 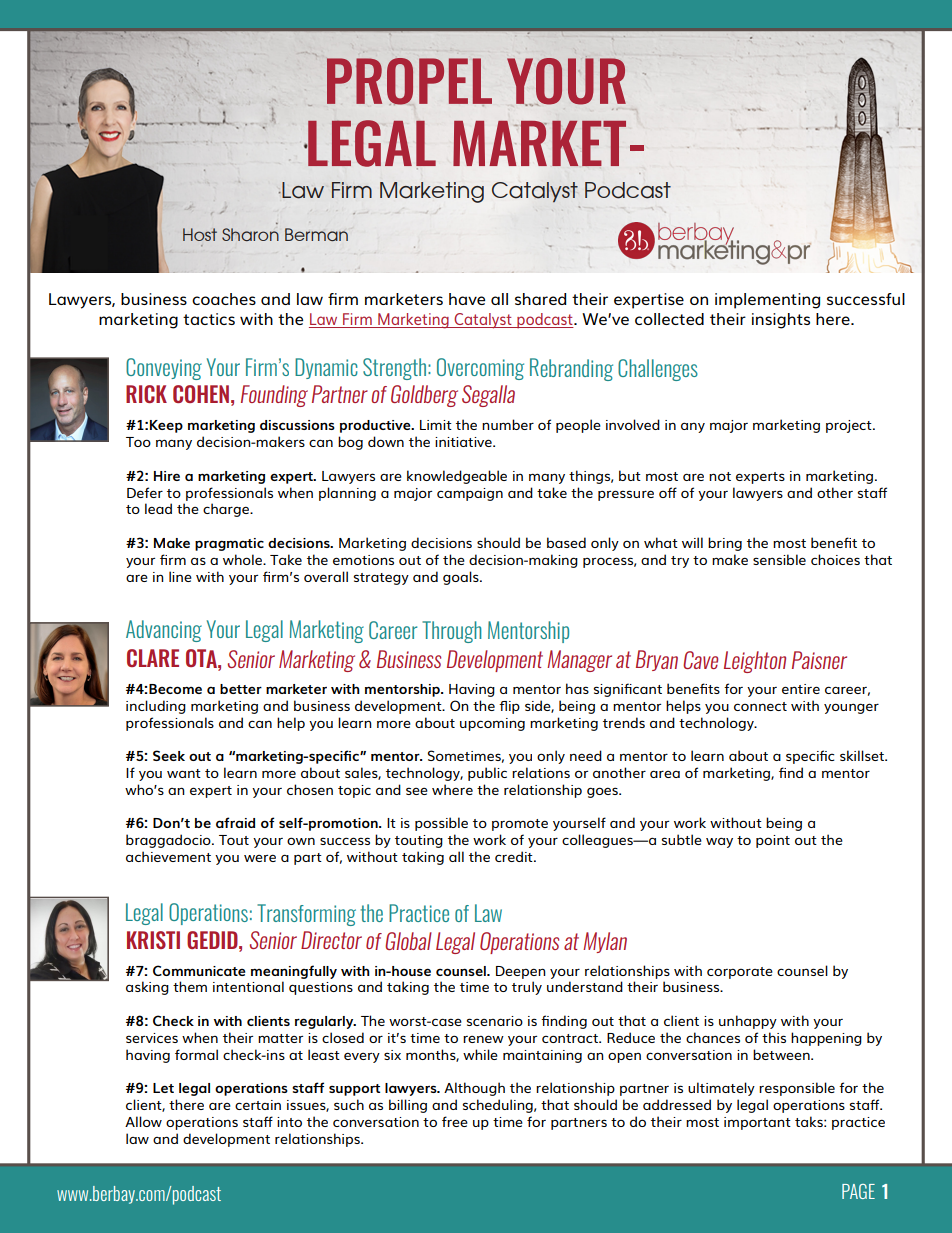 I want to click on Conveying, so click(x=164, y=369).
